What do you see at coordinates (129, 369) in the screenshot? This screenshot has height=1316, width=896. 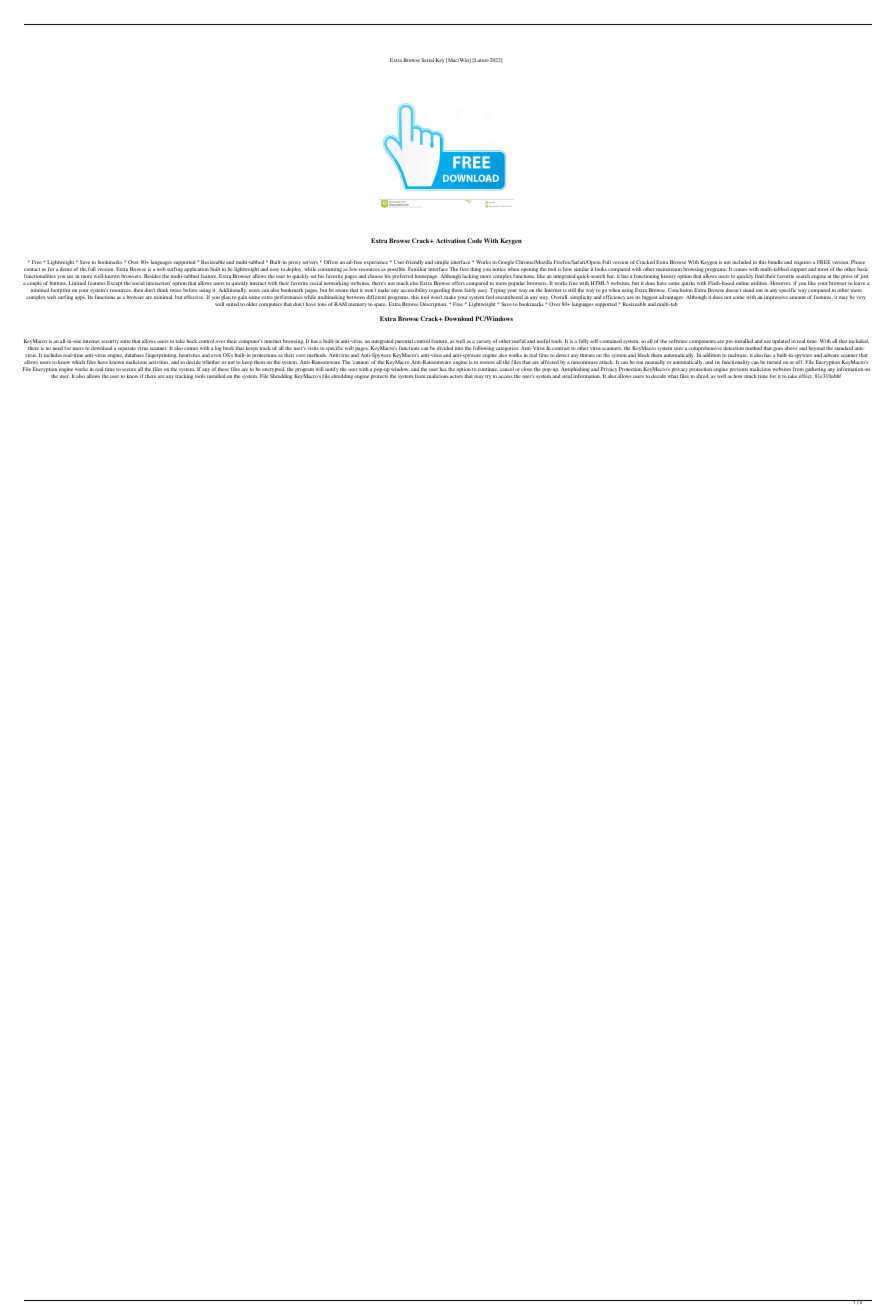 I see `secure` at bounding box center [129, 369].
